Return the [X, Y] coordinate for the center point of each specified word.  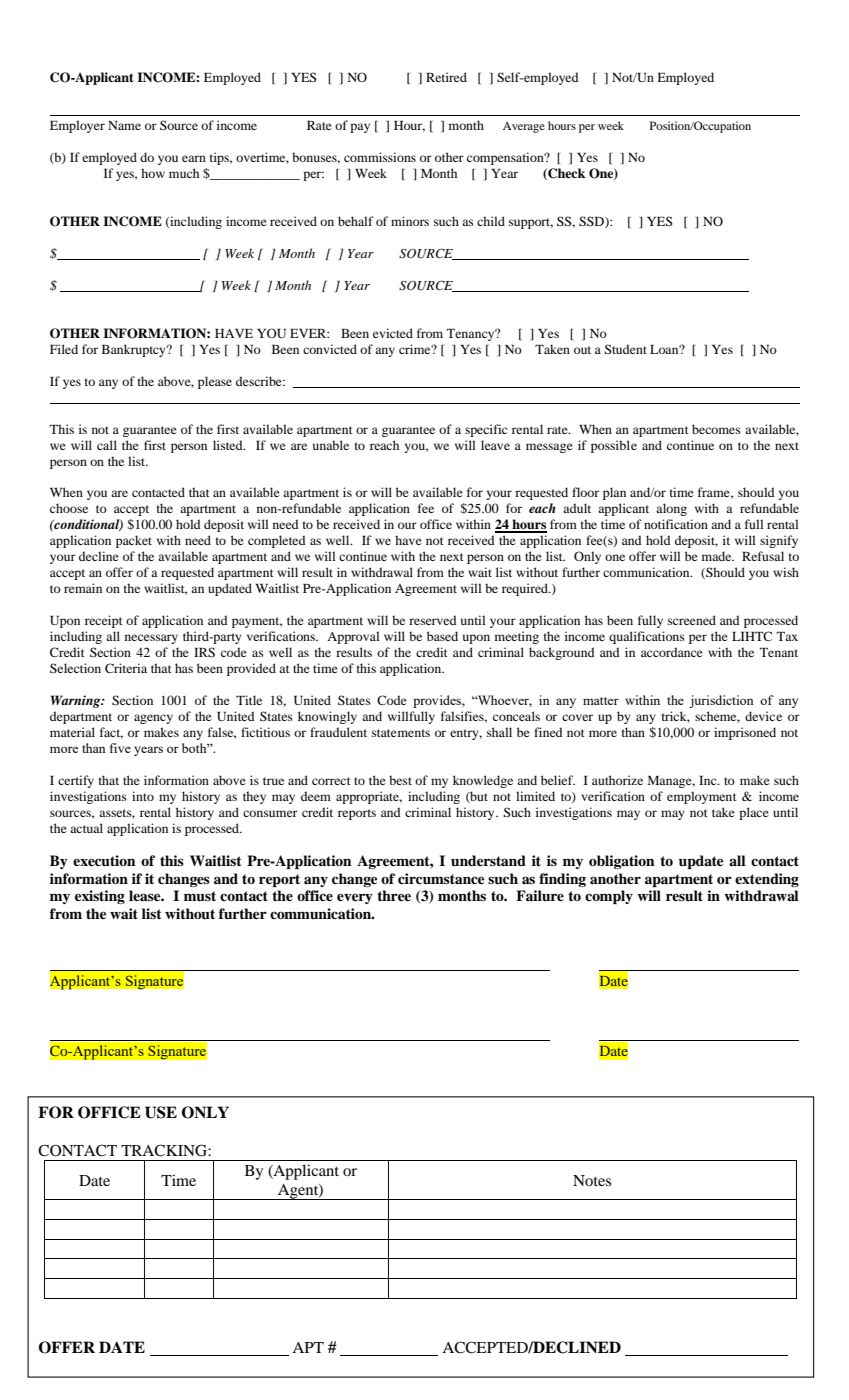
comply [609, 897]
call [107, 445]
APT [308, 1347]
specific [486, 430]
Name [124, 125]
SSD [592, 222]
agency [153, 719]
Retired [446, 77]
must [200, 896]
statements [401, 733]
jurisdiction [721, 701]
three [394, 895]
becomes [716, 429]
